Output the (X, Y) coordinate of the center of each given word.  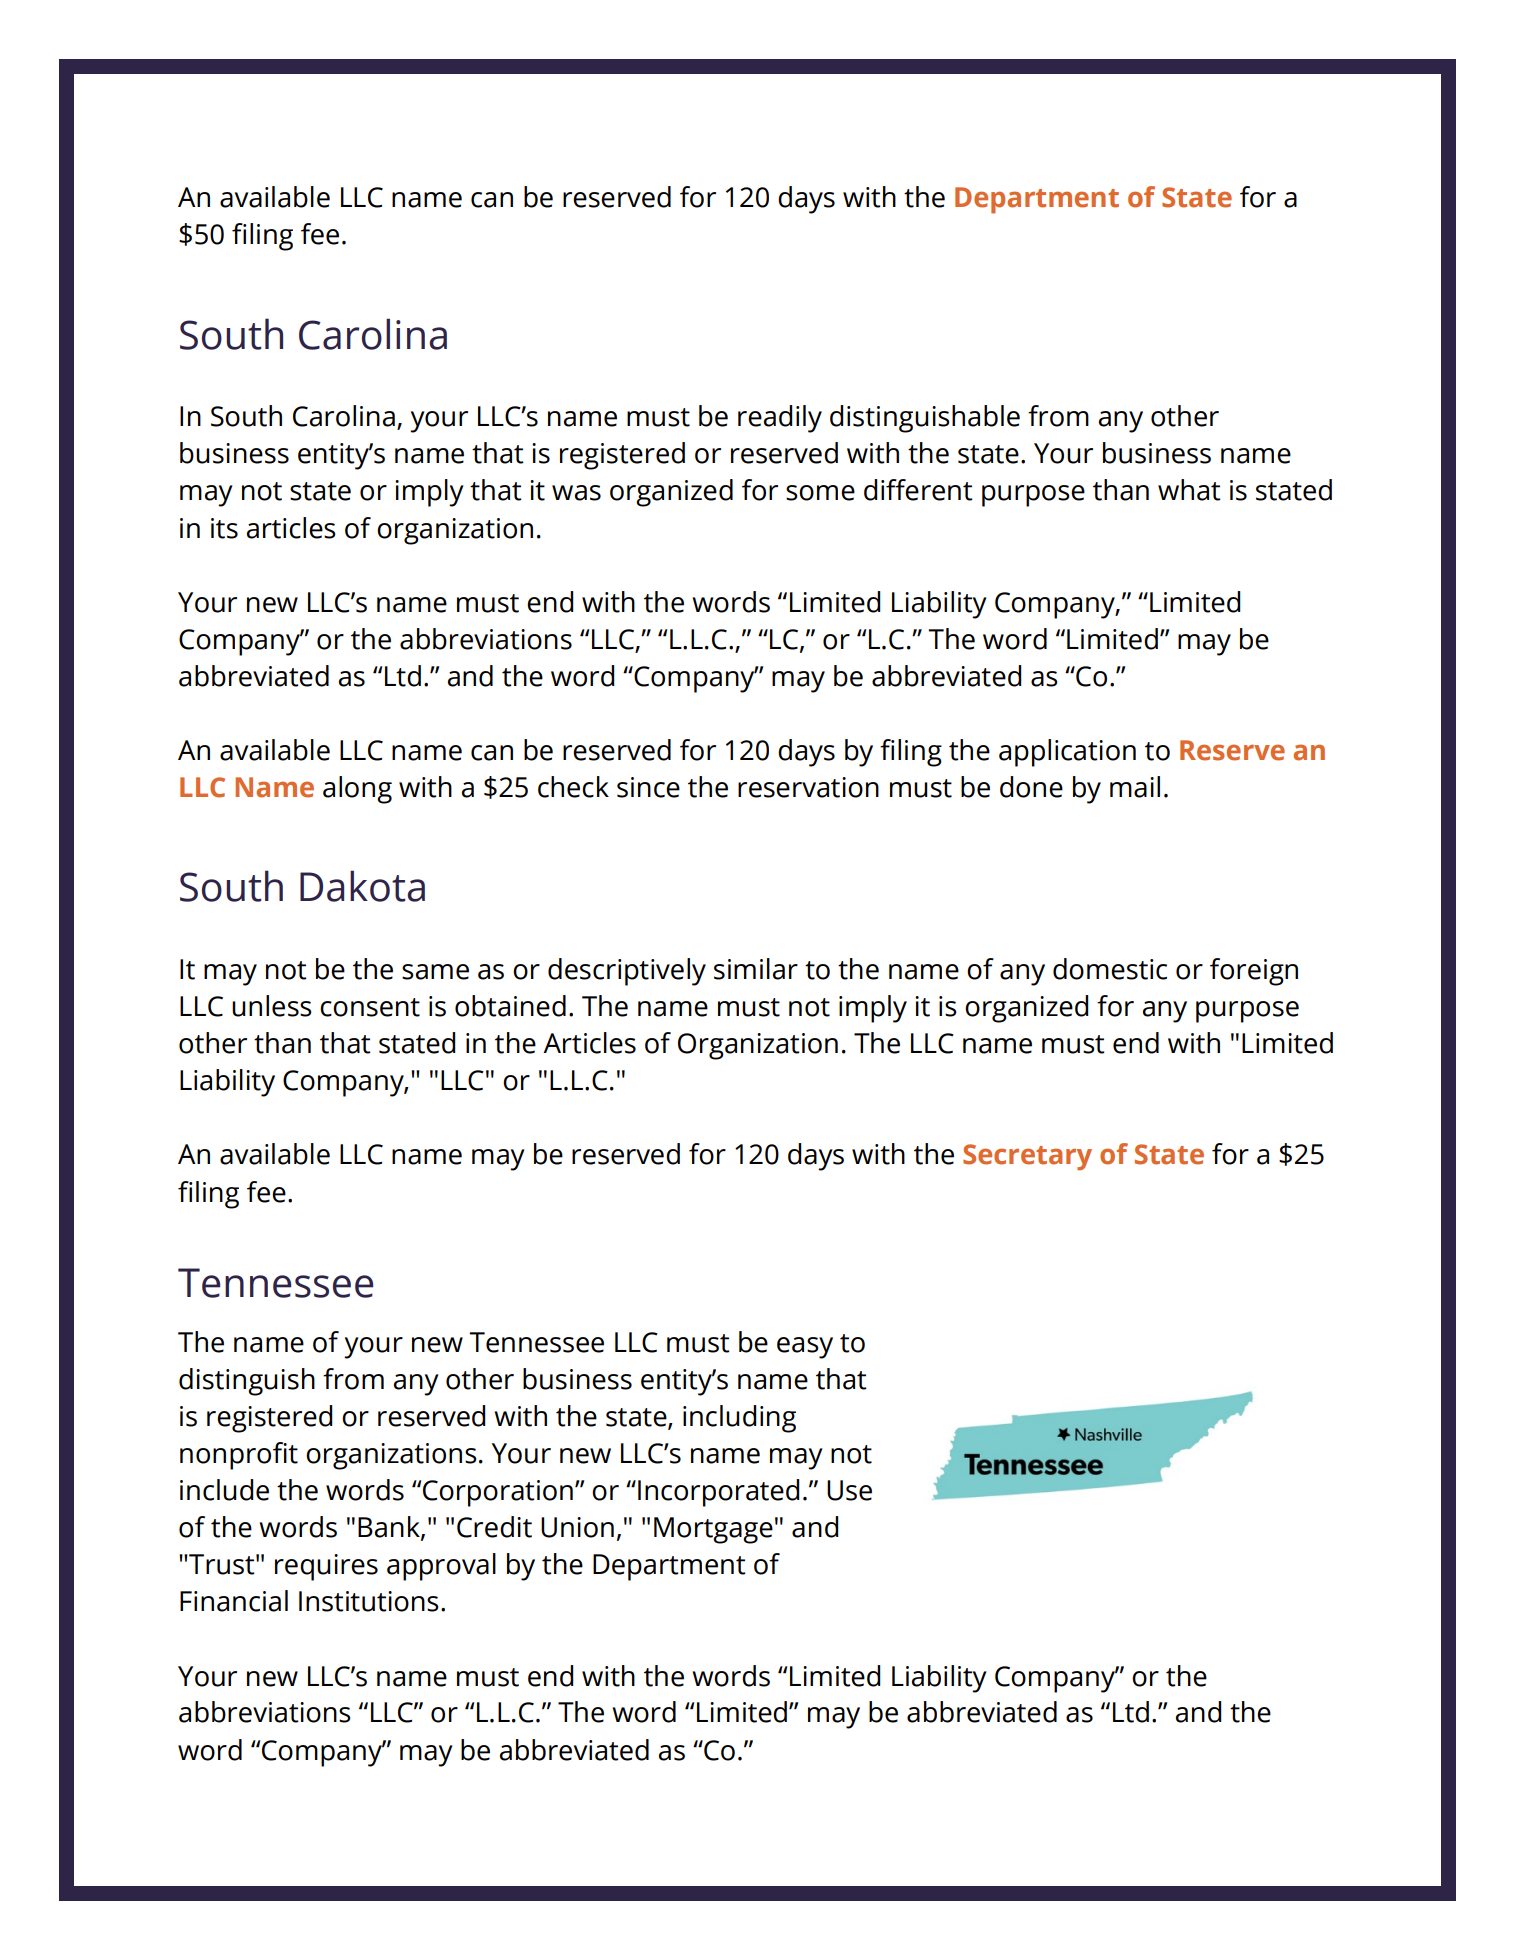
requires (326, 1567)
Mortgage (713, 1530)
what (1189, 490)
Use (849, 1490)
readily (780, 419)
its (224, 528)
